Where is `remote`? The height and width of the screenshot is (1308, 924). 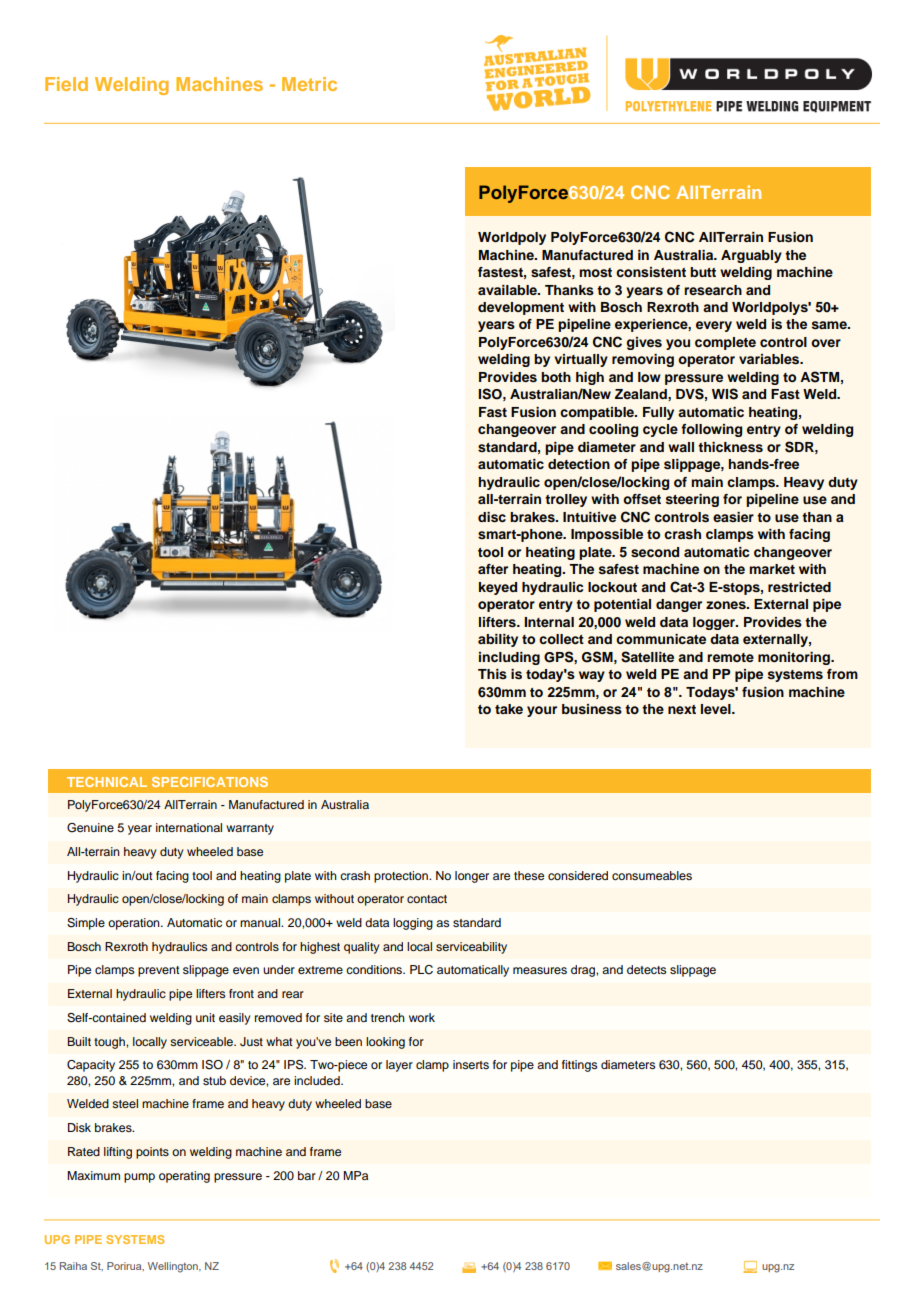 remote is located at coordinates (730, 657).
